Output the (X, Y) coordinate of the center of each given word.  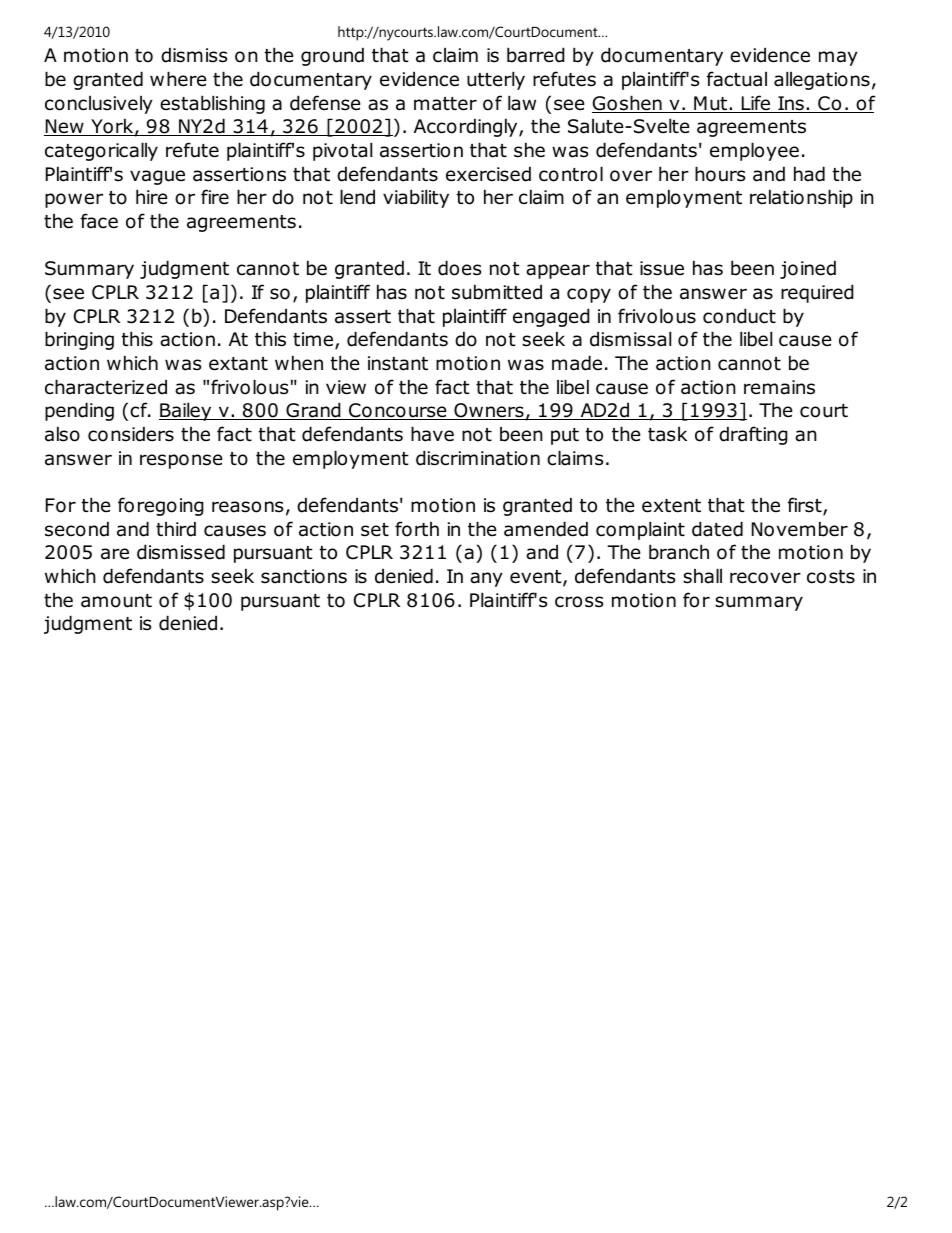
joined (808, 269)
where (178, 79)
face (99, 221)
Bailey (186, 411)
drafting (753, 435)
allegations (822, 80)
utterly (496, 80)
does (459, 268)
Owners (489, 411)
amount (116, 601)
